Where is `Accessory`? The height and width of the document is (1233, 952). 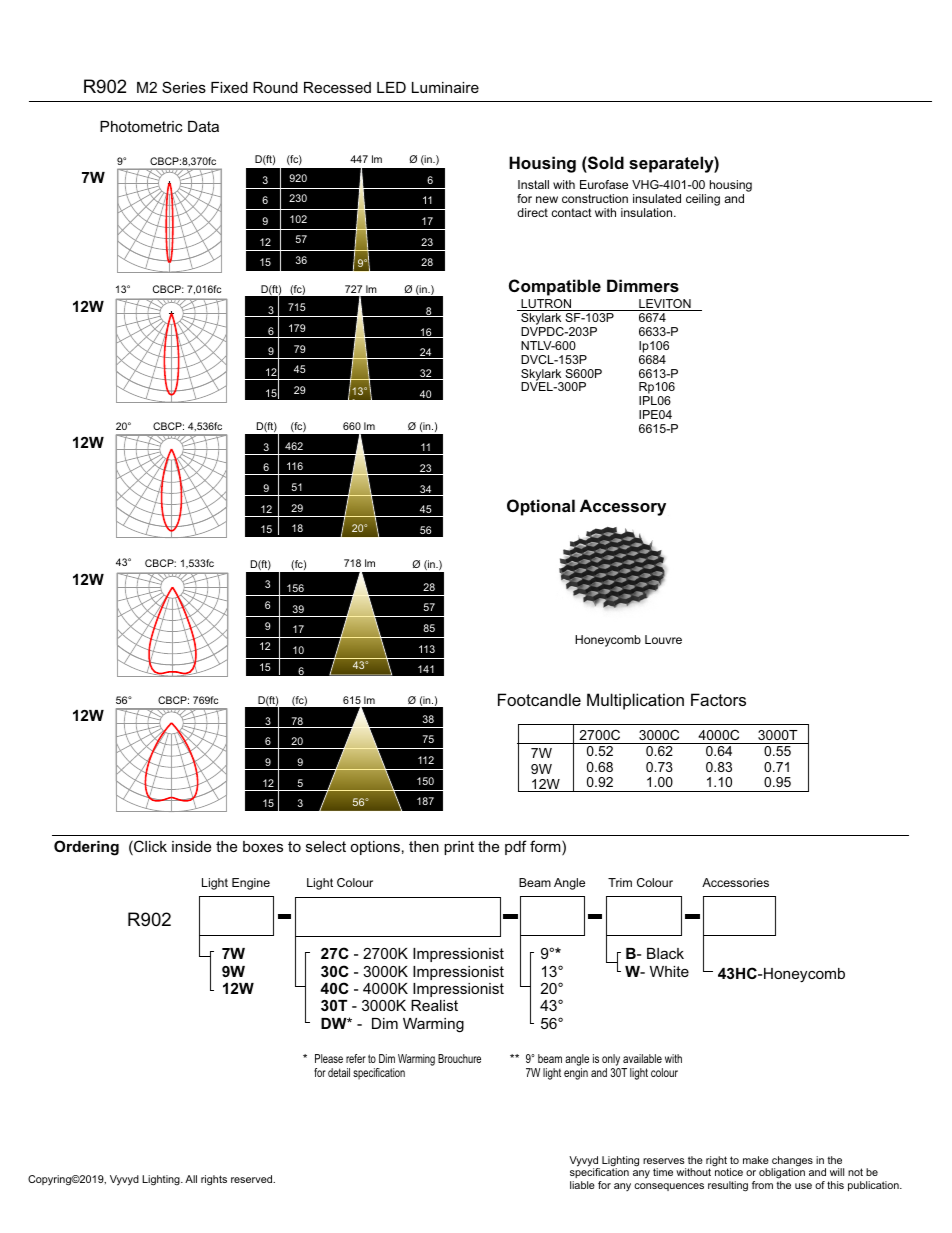 Accessory is located at coordinates (623, 507).
